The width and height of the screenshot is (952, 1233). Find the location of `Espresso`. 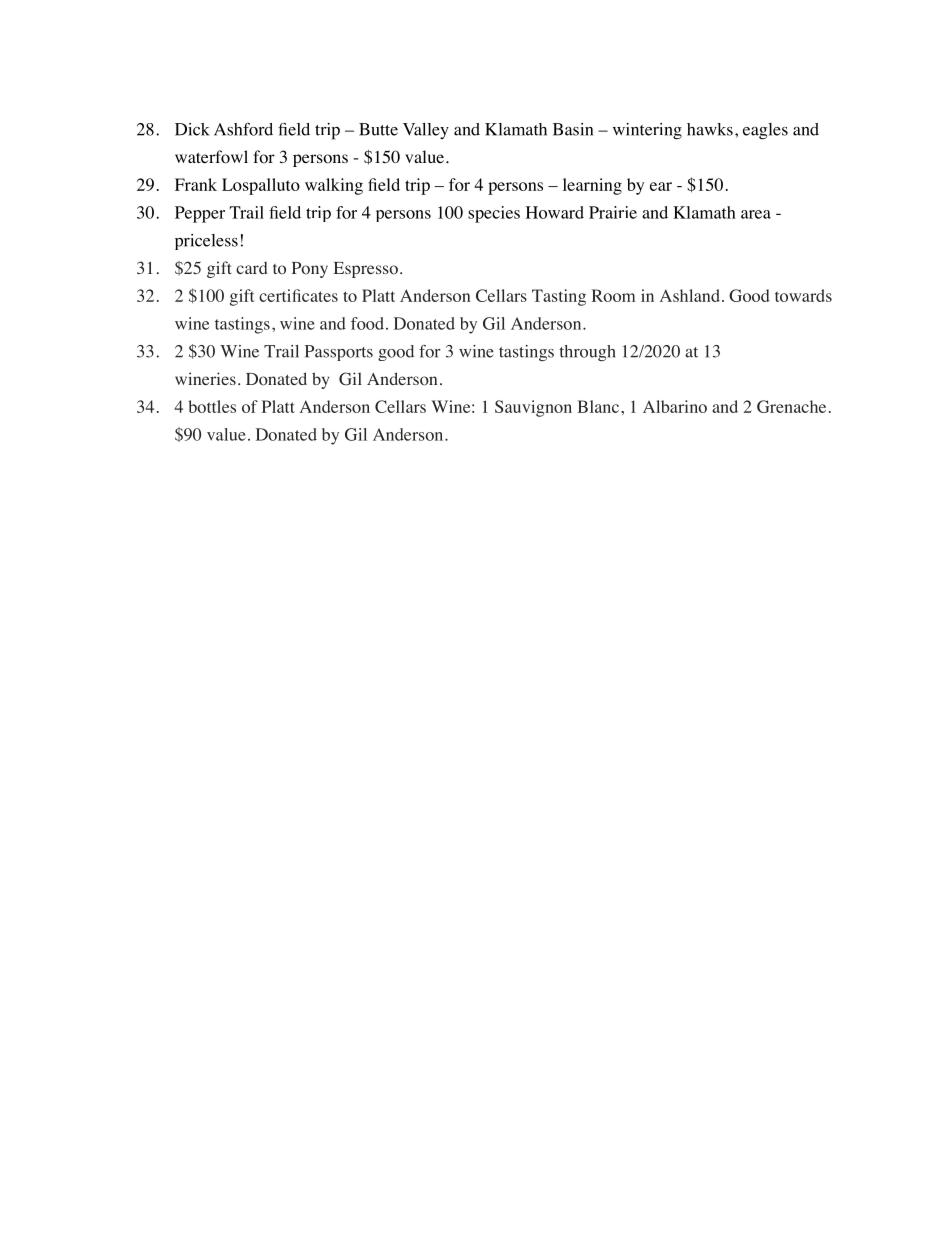

Espresso is located at coordinates (366, 270).
